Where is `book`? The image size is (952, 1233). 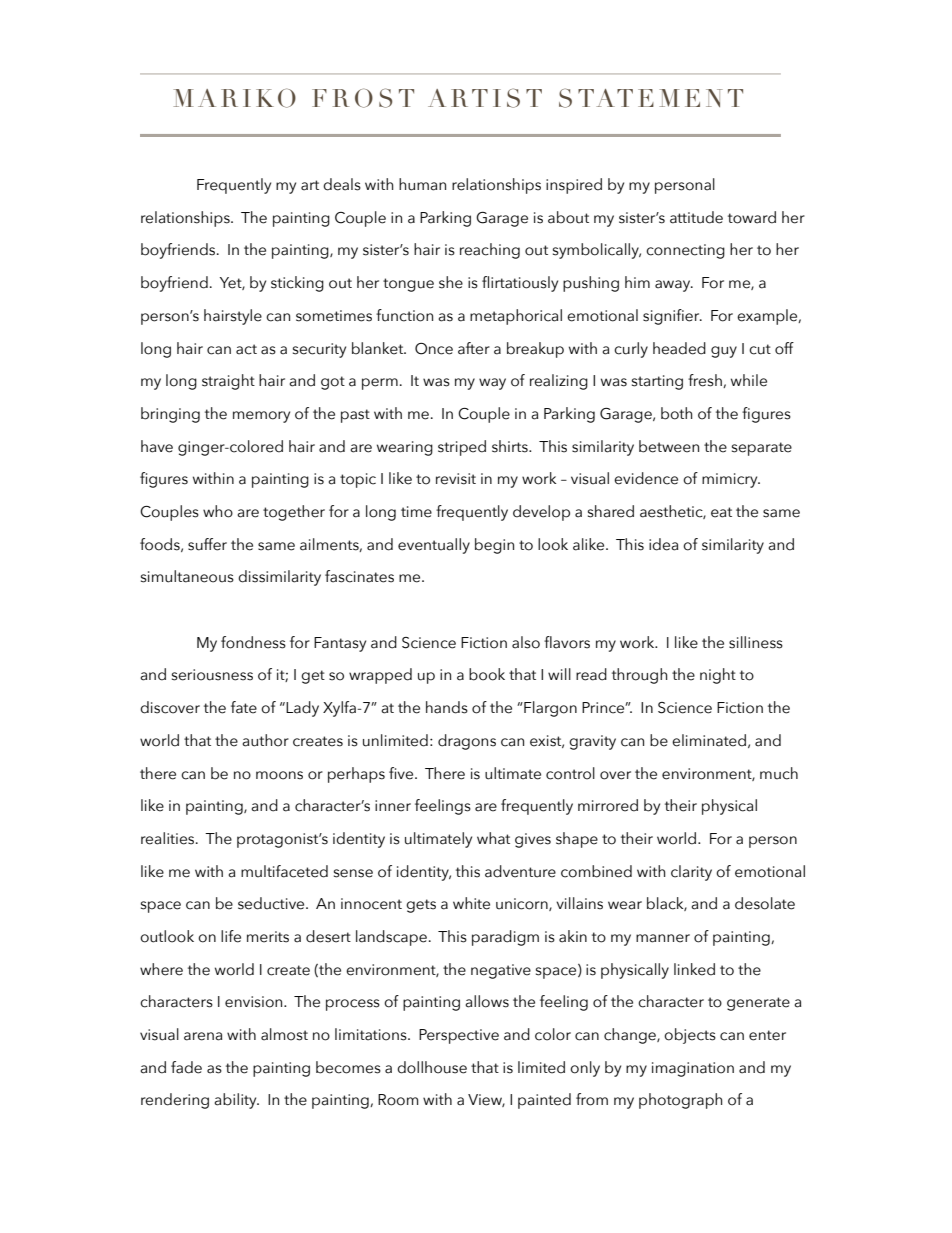 book is located at coordinates (487, 674).
